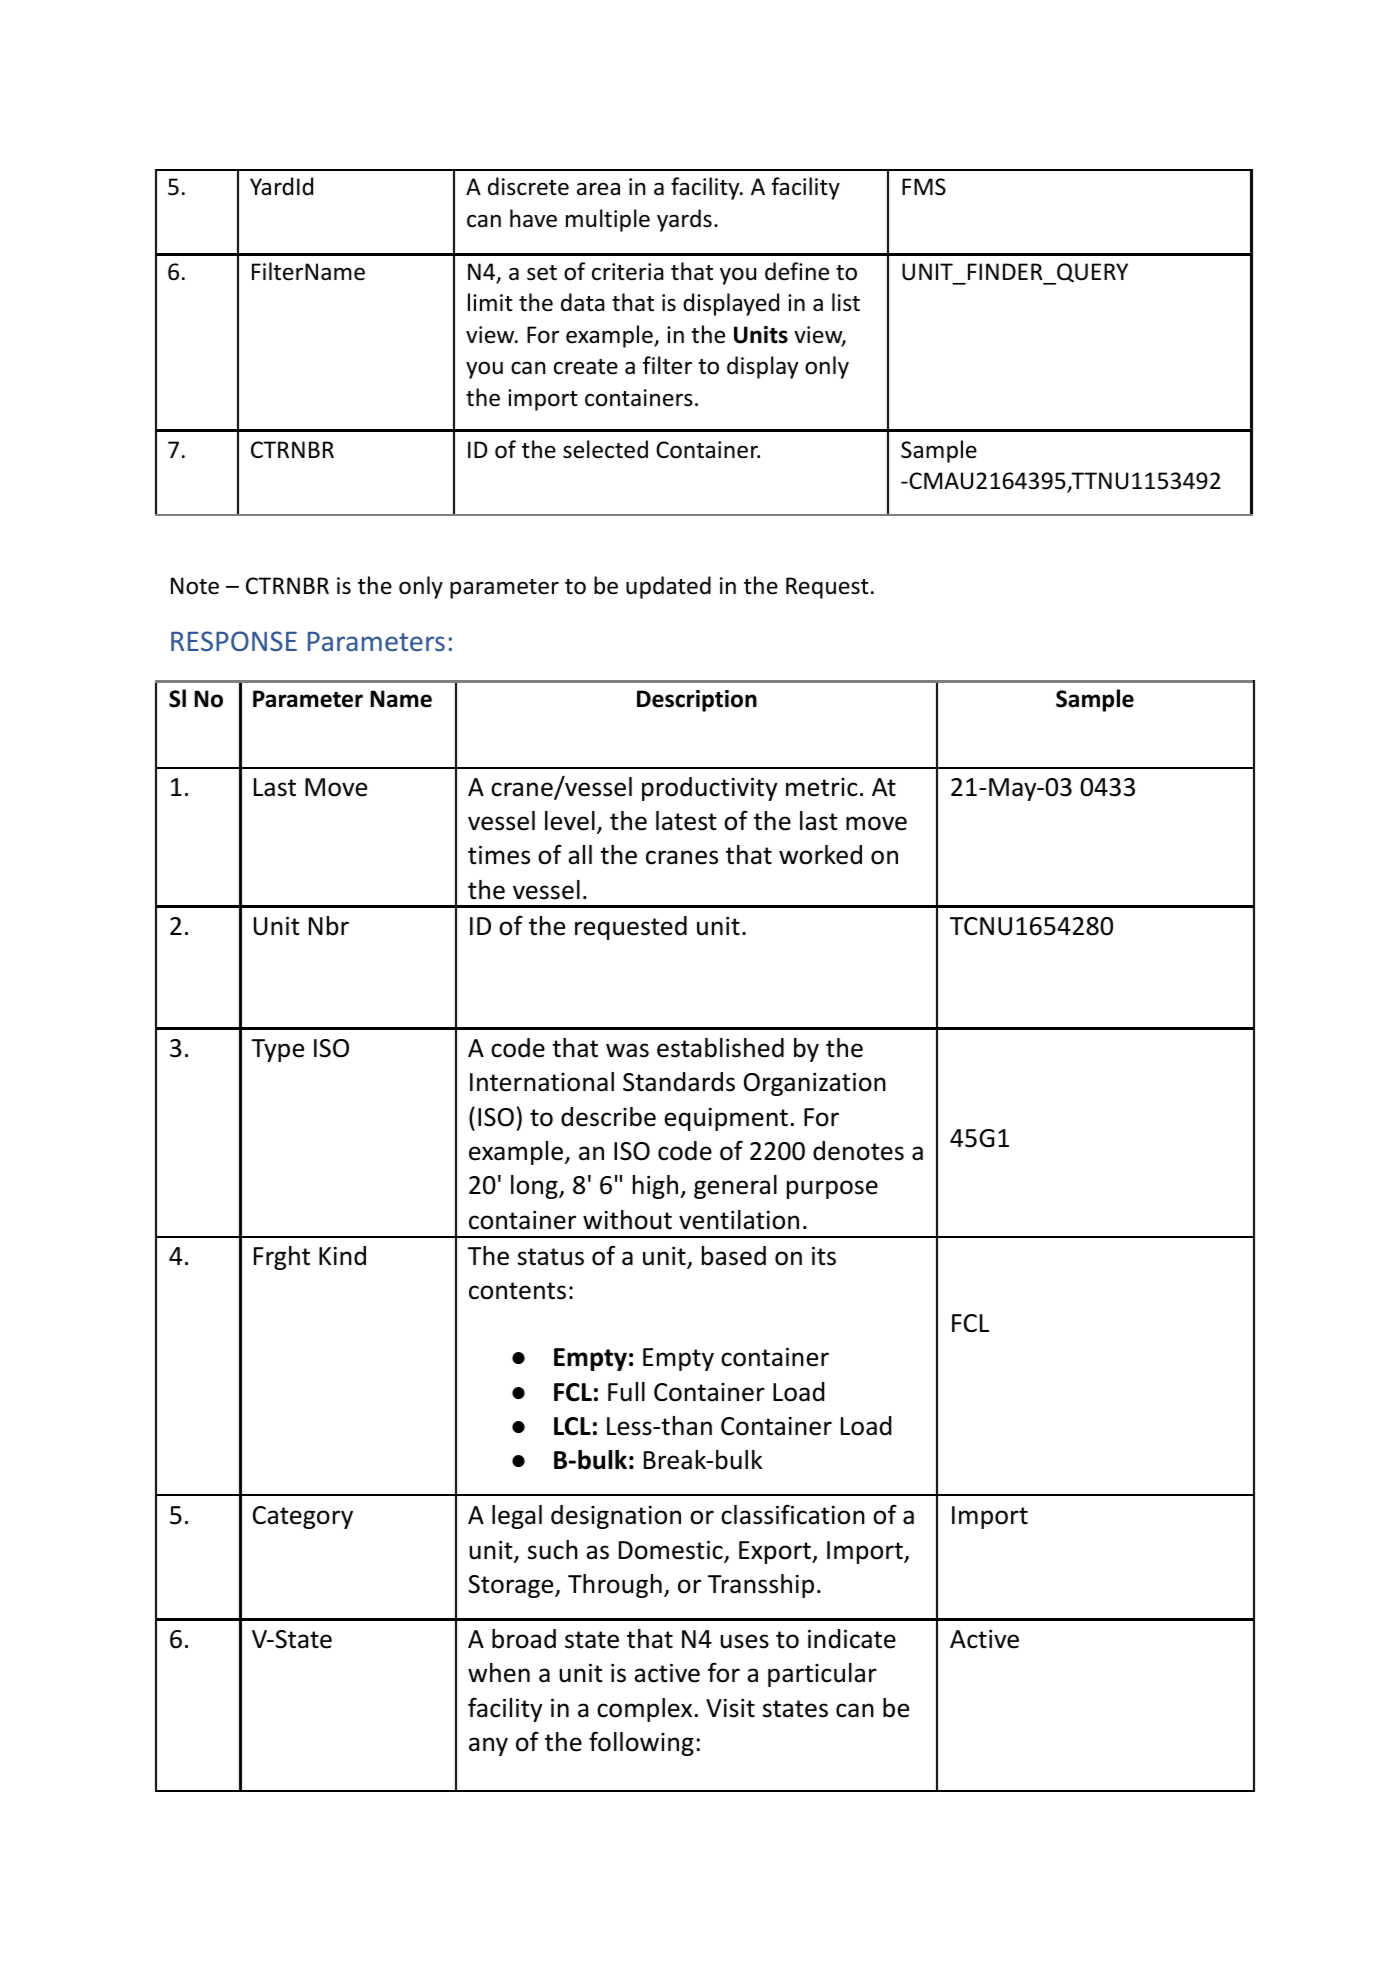 The height and width of the image is (1975, 1398). Describe the element at coordinates (234, 641) in the image. I see `RESPONSE` at that location.
